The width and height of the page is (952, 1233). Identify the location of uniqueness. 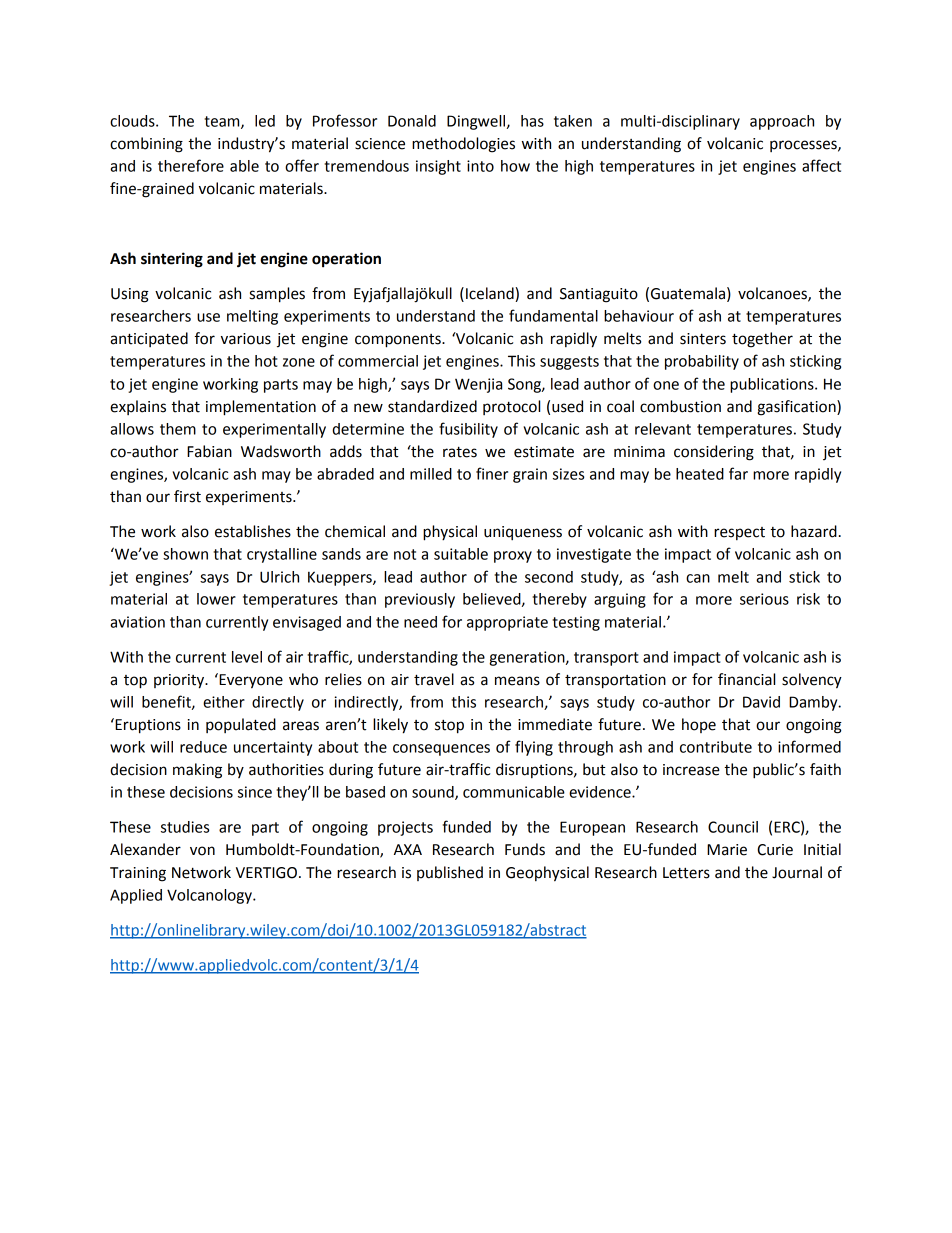
(523, 533).
